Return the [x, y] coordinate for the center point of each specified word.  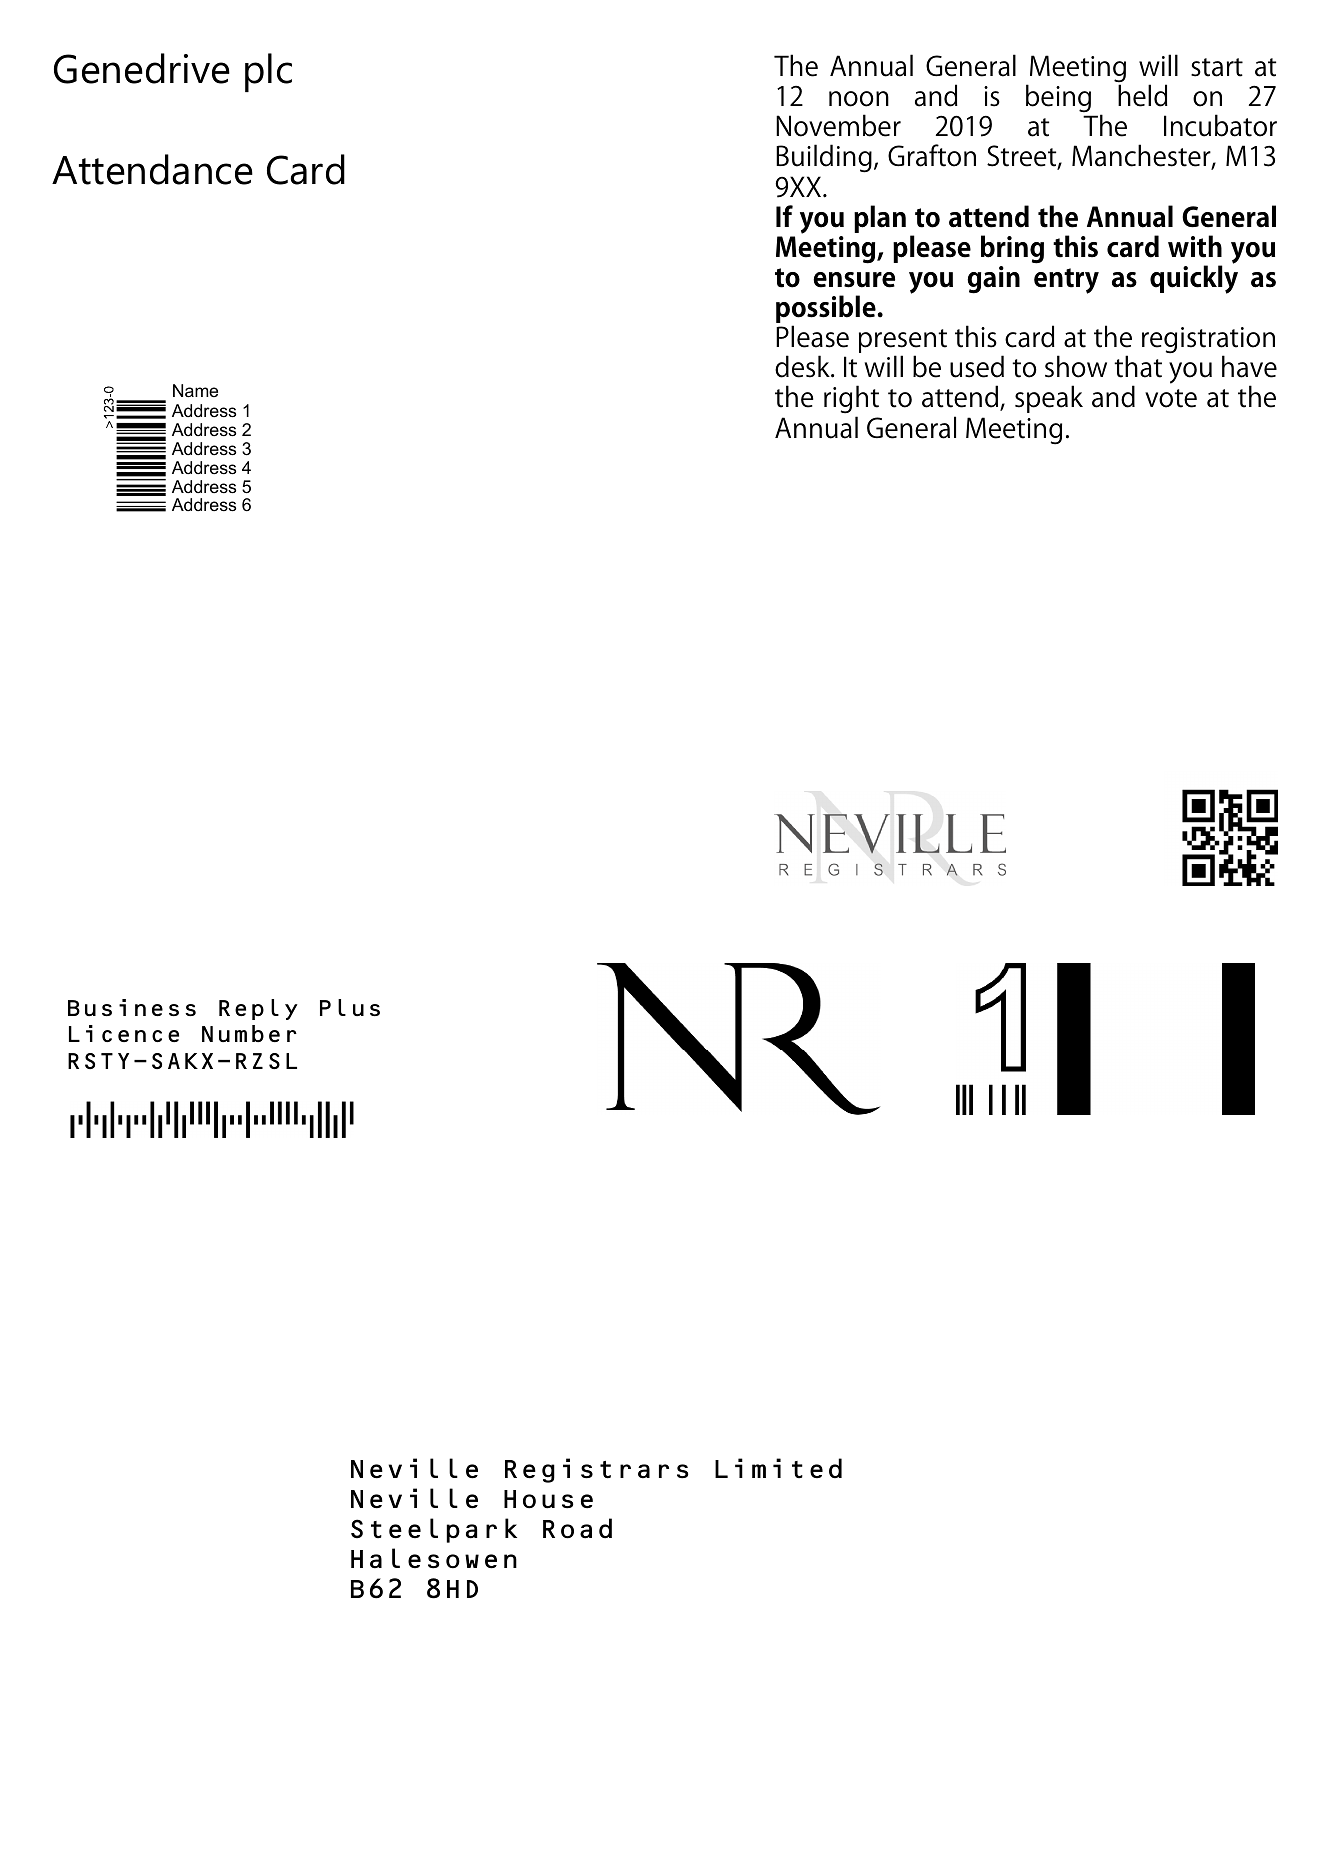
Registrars [597, 1470]
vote [1171, 398]
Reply [258, 1009]
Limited [778, 1468]
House [548, 1499]
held [1143, 95]
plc [268, 72]
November [838, 125]
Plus [350, 1007]
